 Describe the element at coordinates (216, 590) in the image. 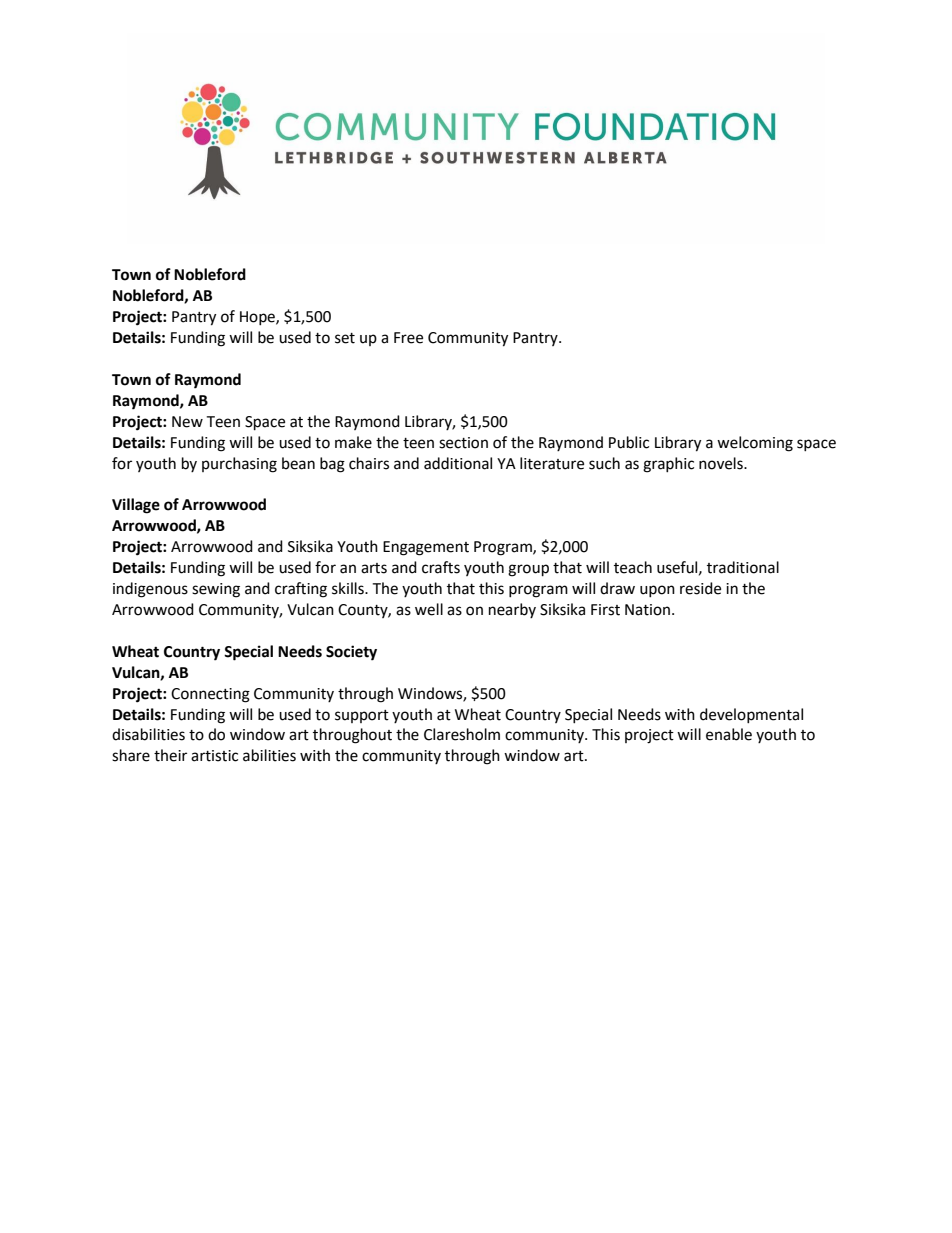

I see `sewing` at that location.
